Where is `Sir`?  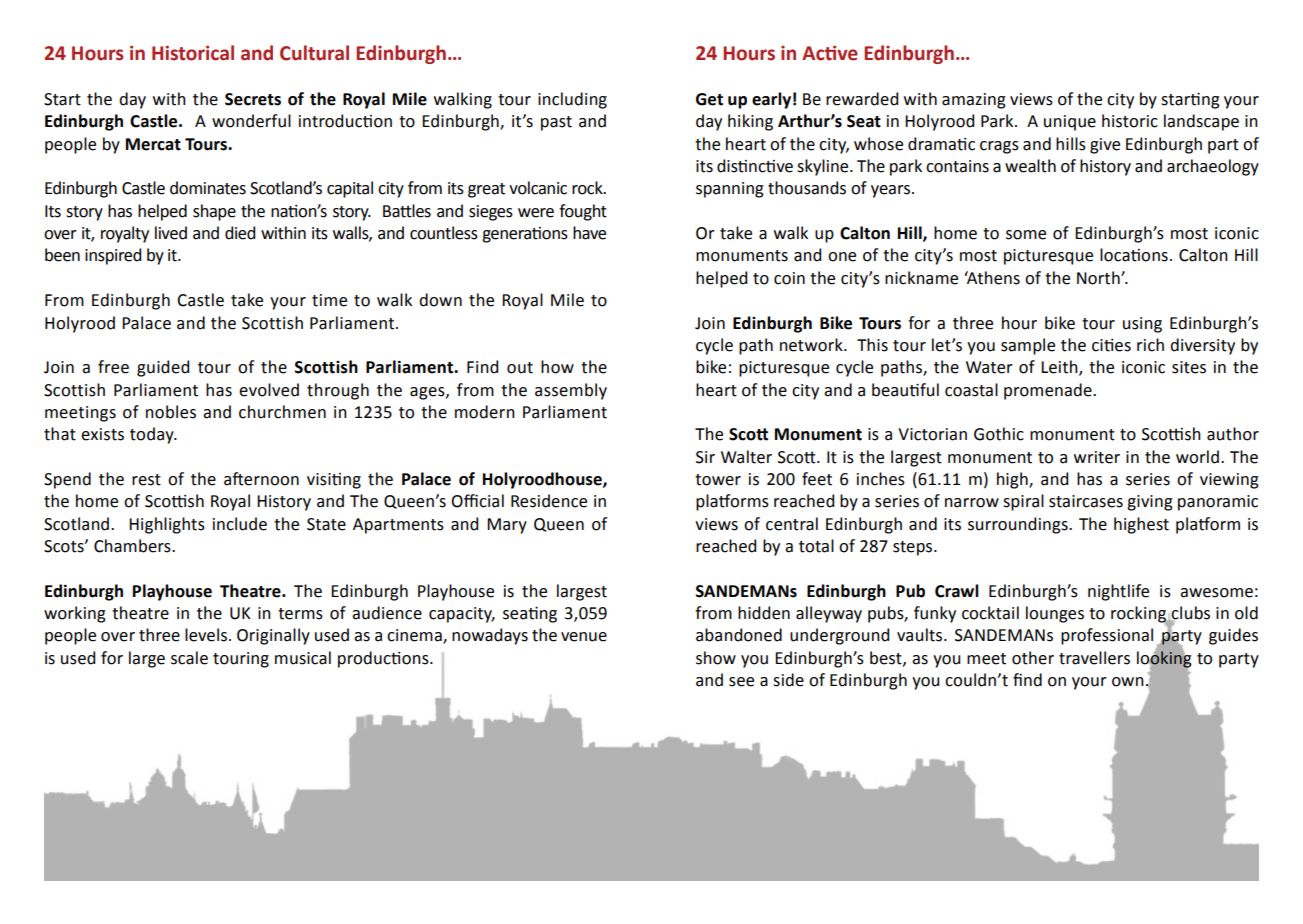 Sir is located at coordinates (705, 457).
